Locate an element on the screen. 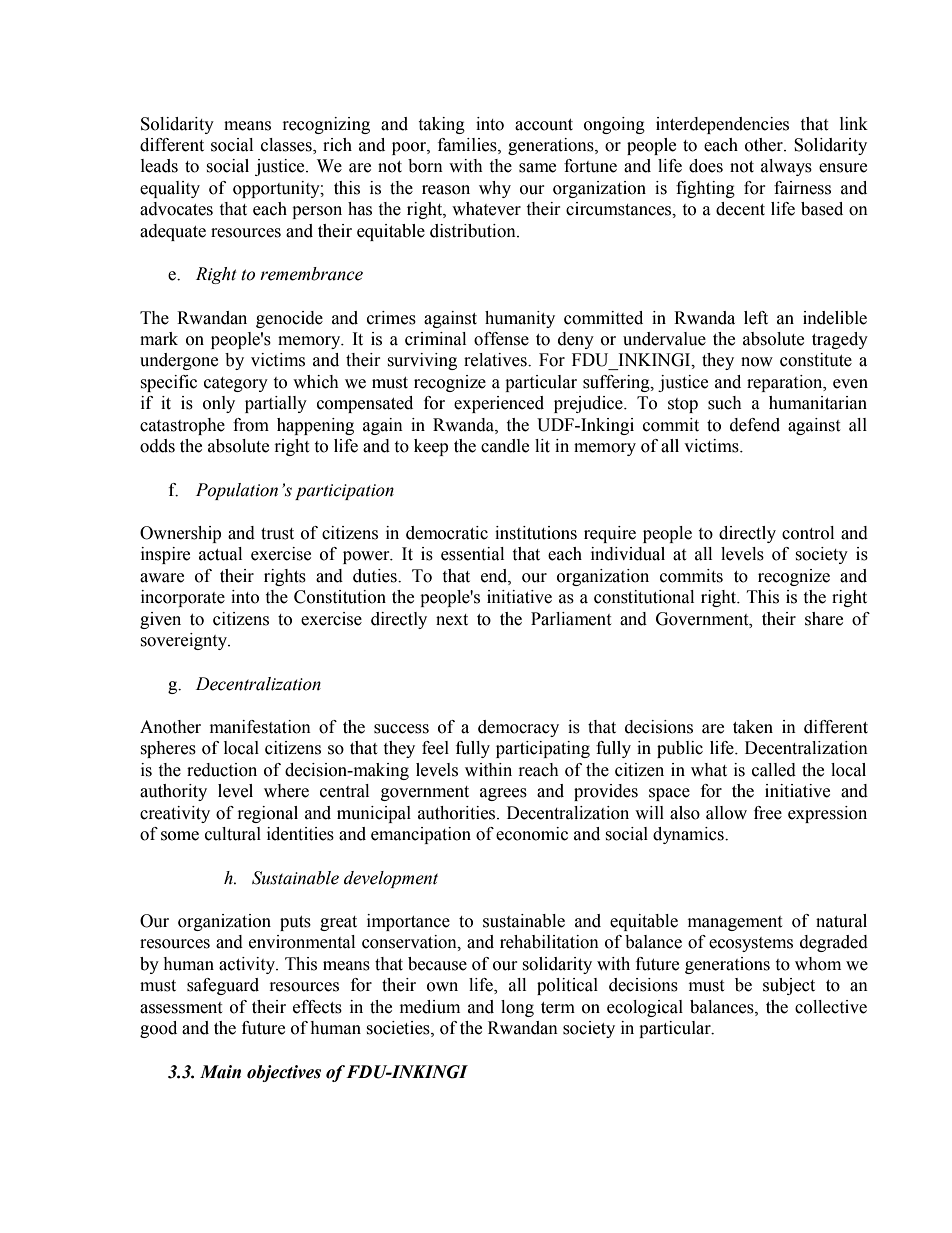 The width and height of the screenshot is (952, 1233). classes is located at coordinates (287, 146).
